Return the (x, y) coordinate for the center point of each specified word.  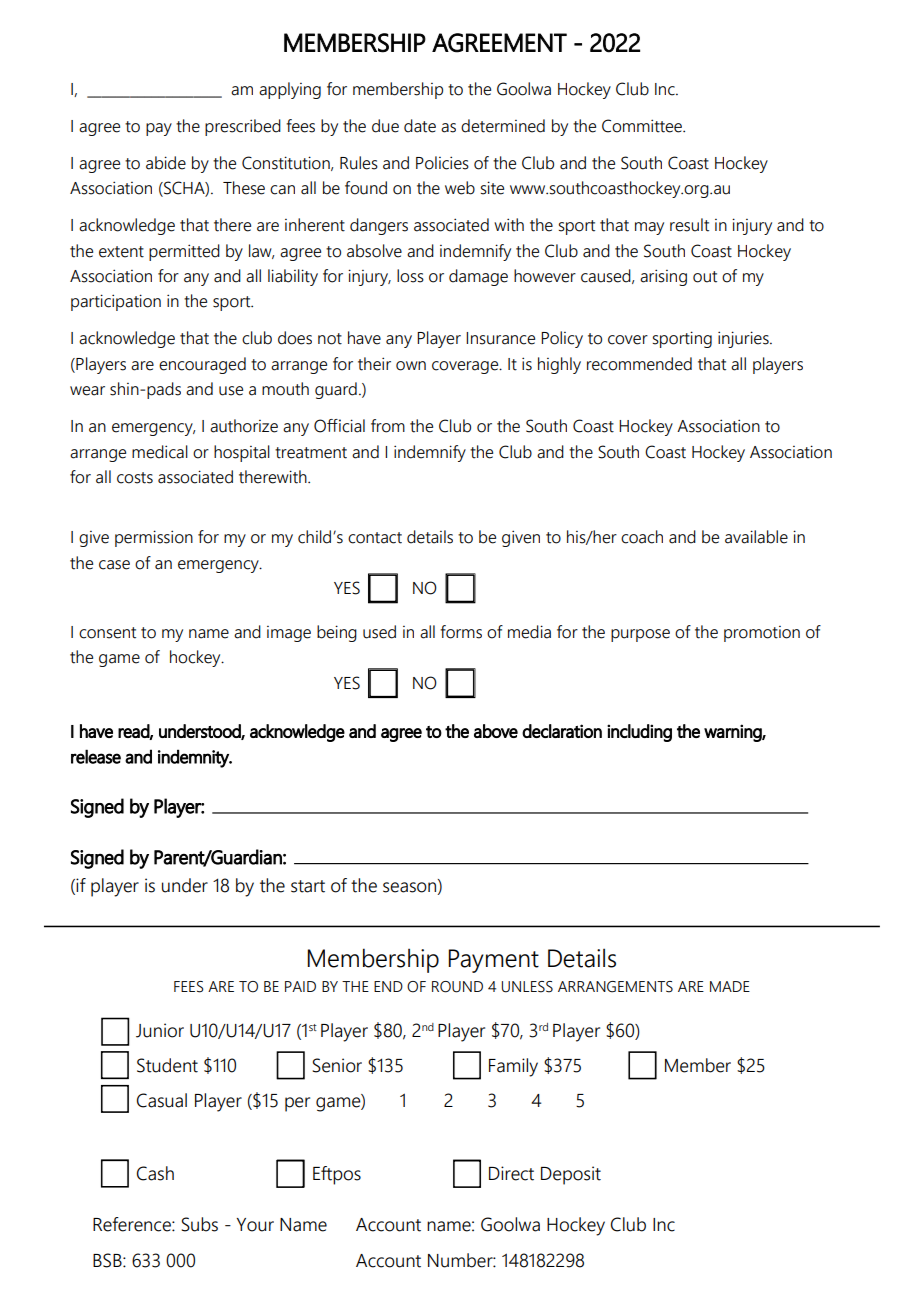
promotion (762, 634)
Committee (643, 126)
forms (461, 632)
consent (107, 633)
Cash (155, 1173)
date (420, 126)
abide (166, 163)
